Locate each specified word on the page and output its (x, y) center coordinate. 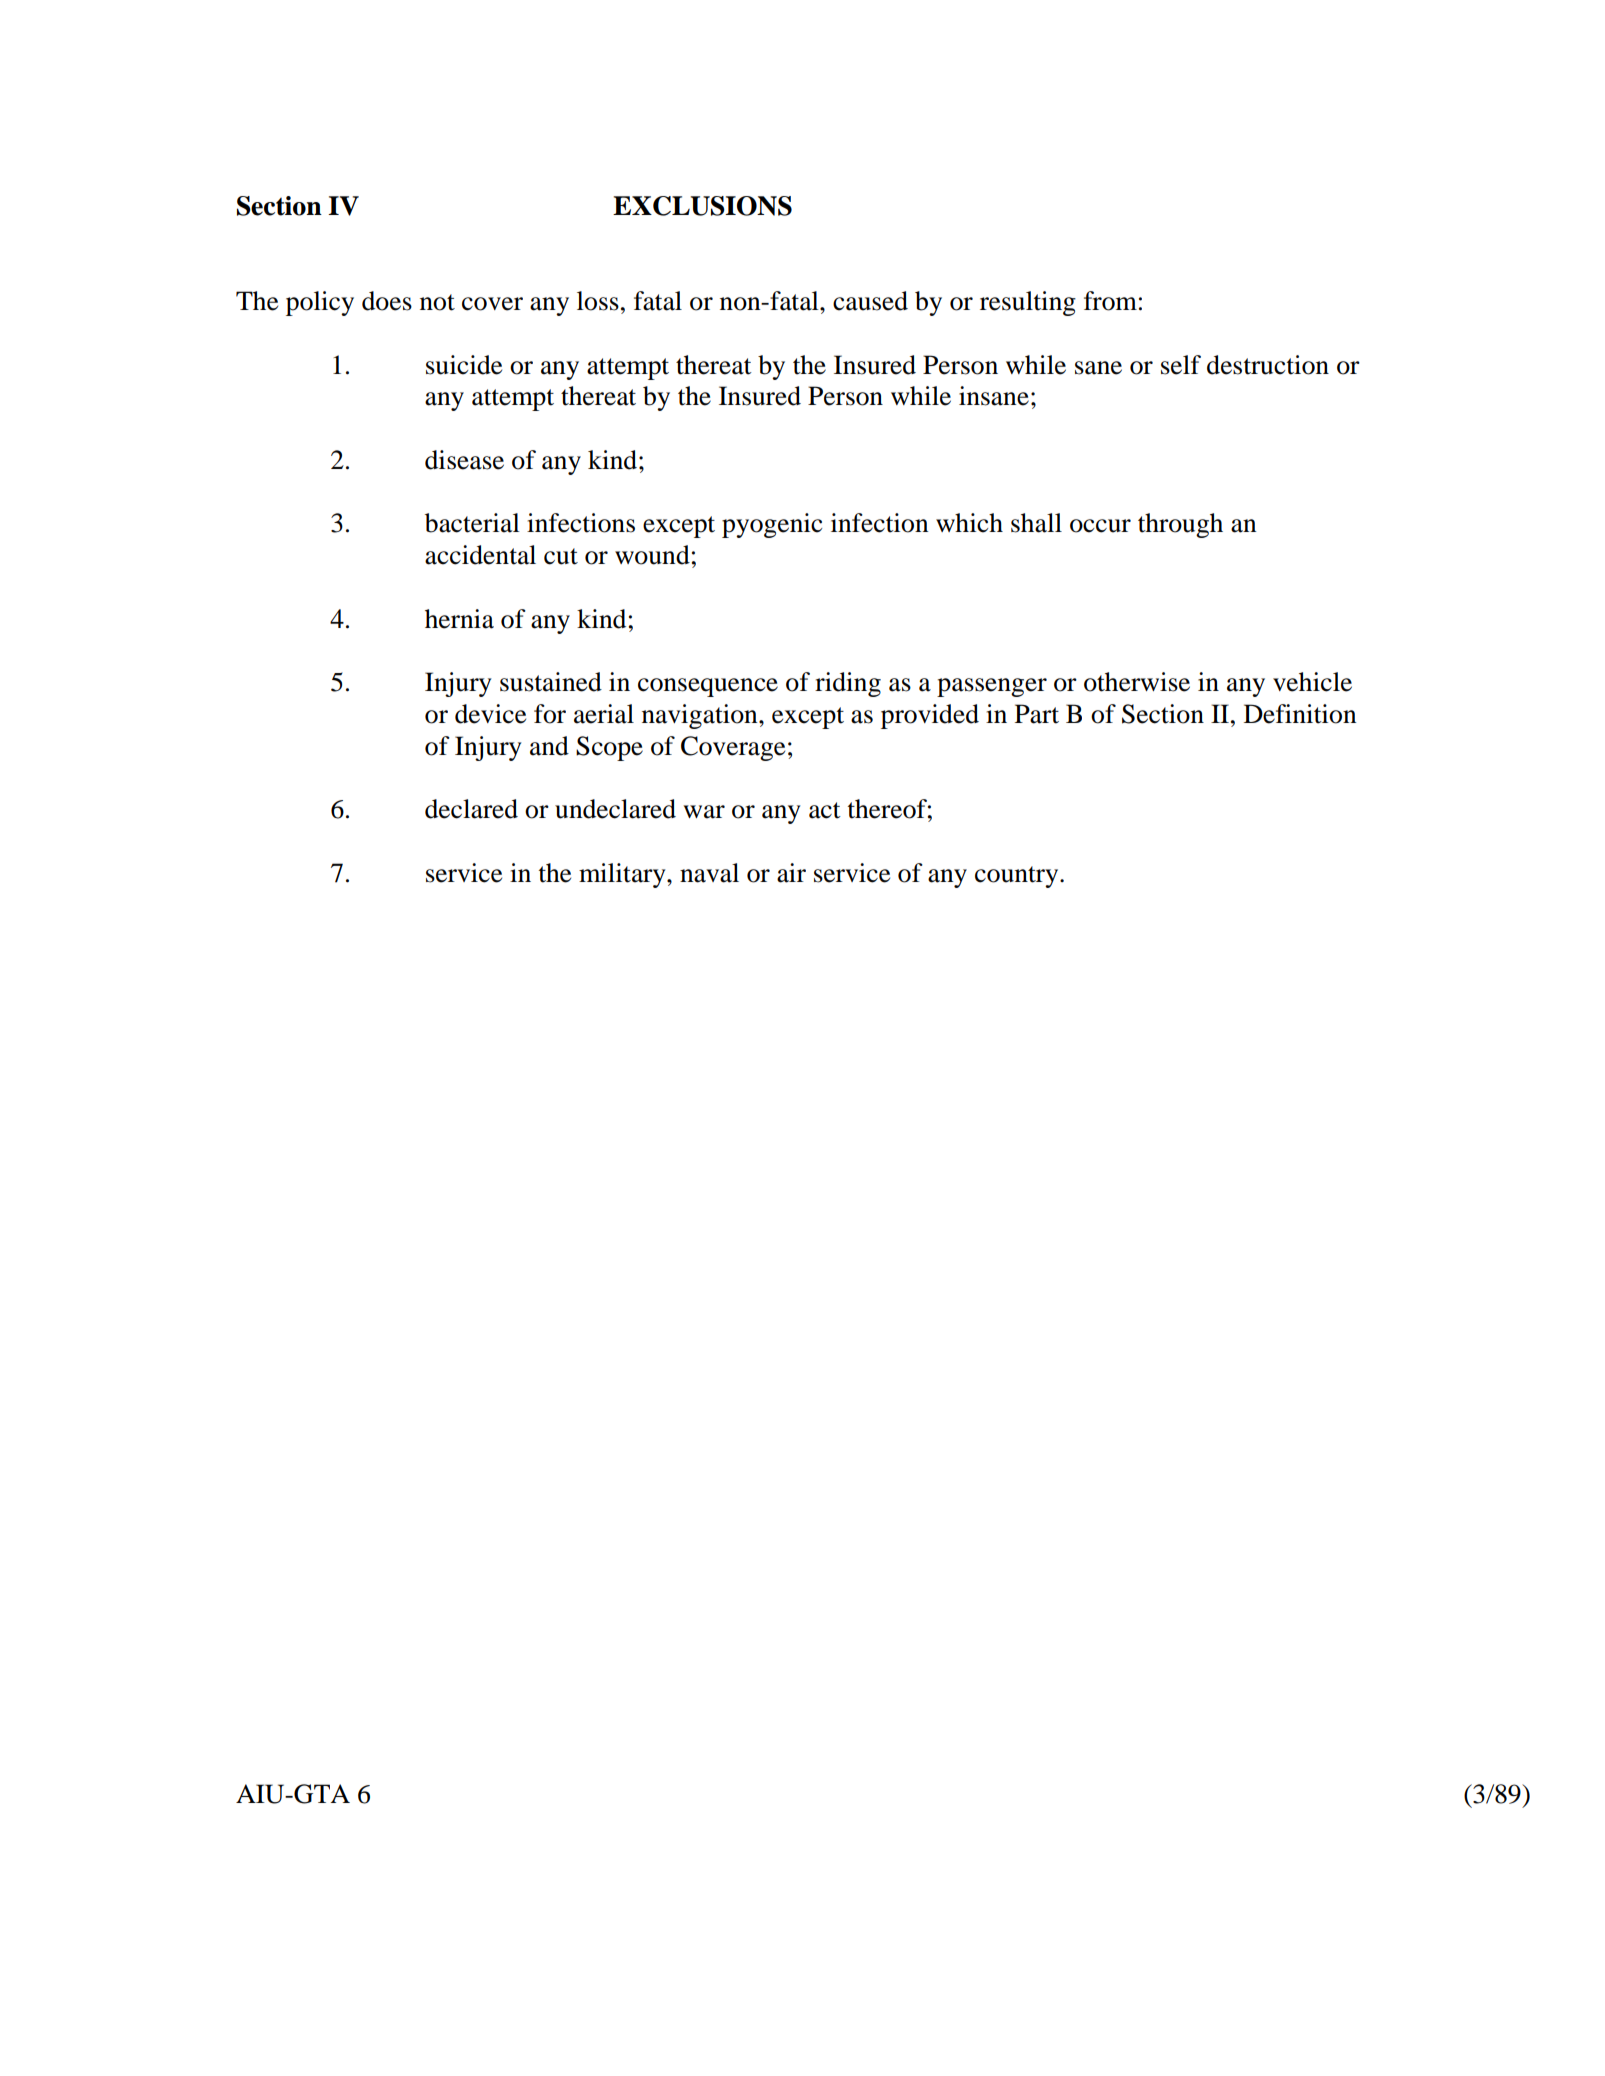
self (1181, 365)
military (623, 875)
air (791, 873)
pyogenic (772, 525)
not (437, 302)
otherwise (1137, 682)
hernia (459, 619)
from (1110, 301)
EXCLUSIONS (702, 206)
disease (464, 460)
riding (848, 684)
